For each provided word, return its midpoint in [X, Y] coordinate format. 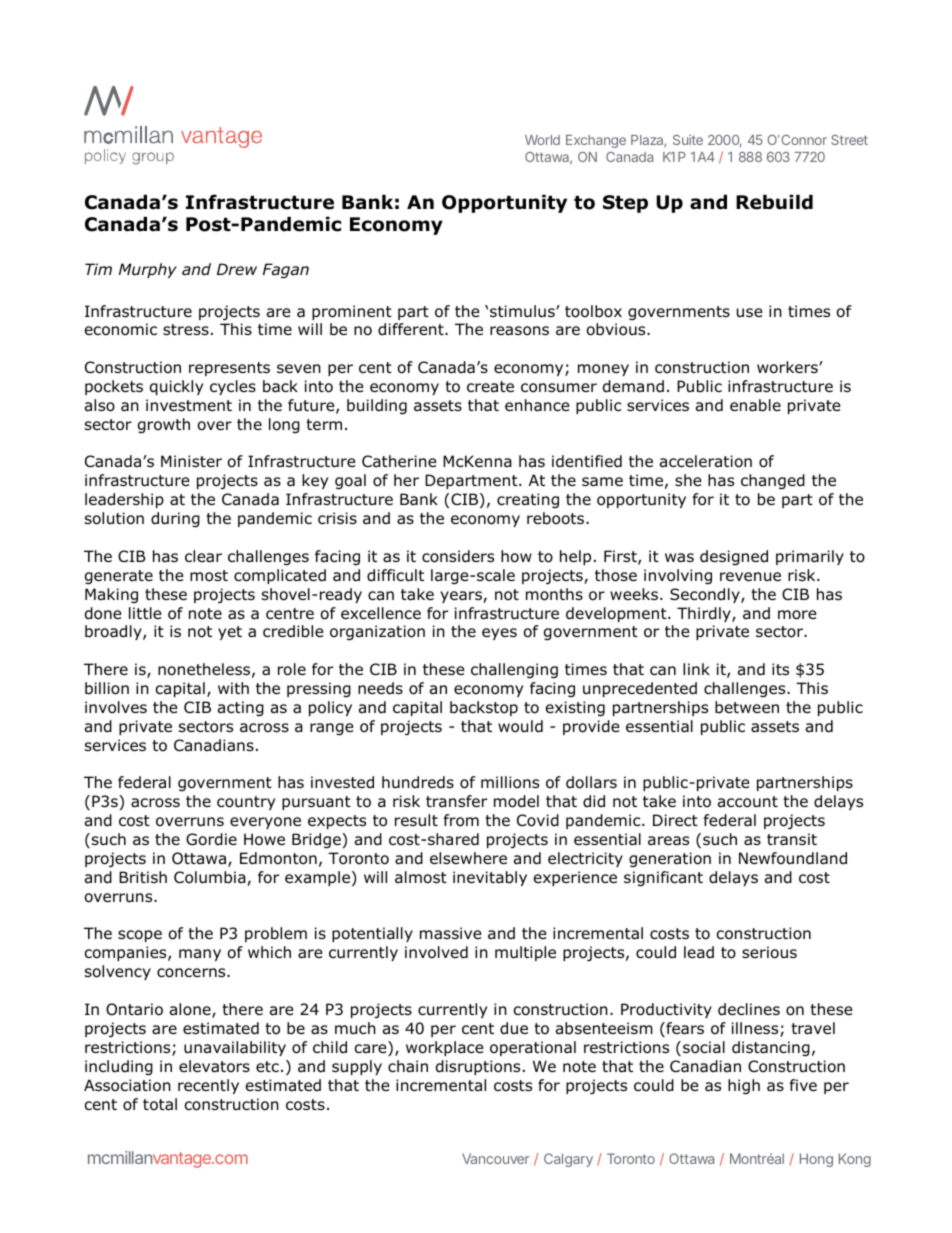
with [233, 688]
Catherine [399, 461]
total [160, 1104]
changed [773, 481]
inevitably [490, 878]
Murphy [148, 270]
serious [769, 952]
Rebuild [774, 202]
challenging [514, 670]
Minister [191, 461]
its [780, 669]
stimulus [523, 311]
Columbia [211, 878]
